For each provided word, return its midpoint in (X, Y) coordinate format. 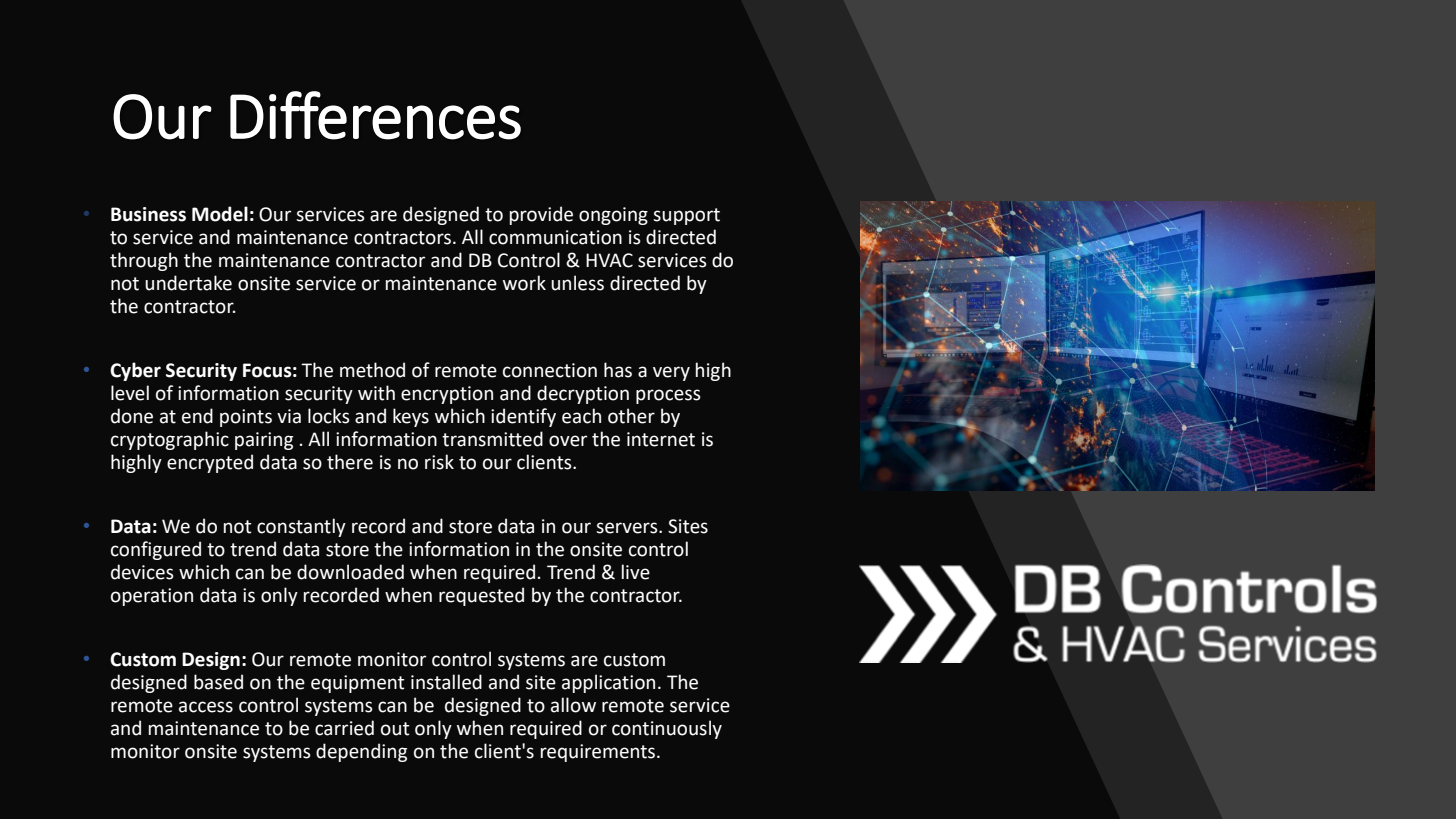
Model (220, 214)
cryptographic (170, 440)
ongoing (613, 216)
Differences (375, 115)
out (395, 729)
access (206, 707)
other (631, 416)
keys (411, 417)
